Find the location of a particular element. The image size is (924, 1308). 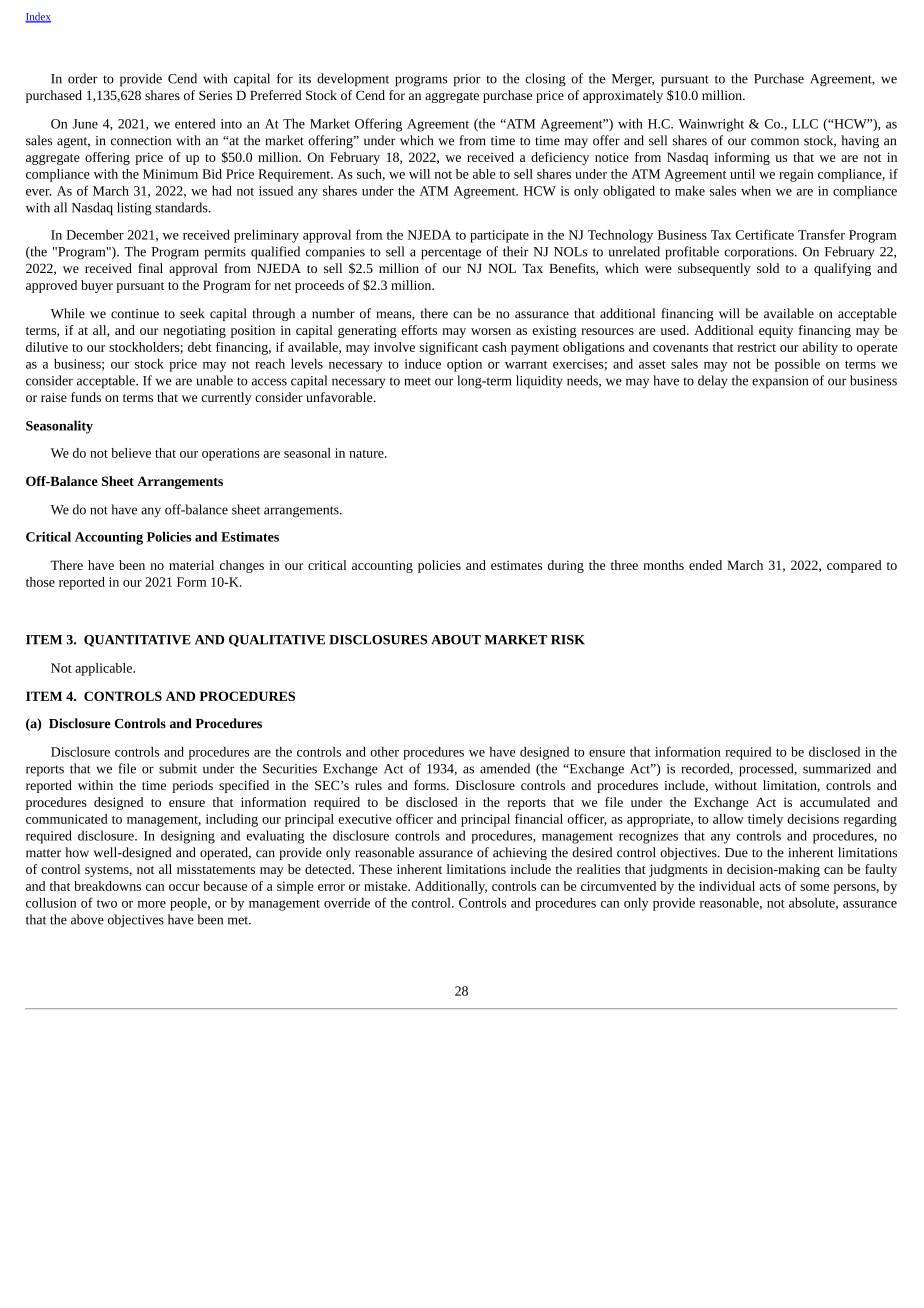

QUANTITATIVE is located at coordinates (137, 641).
